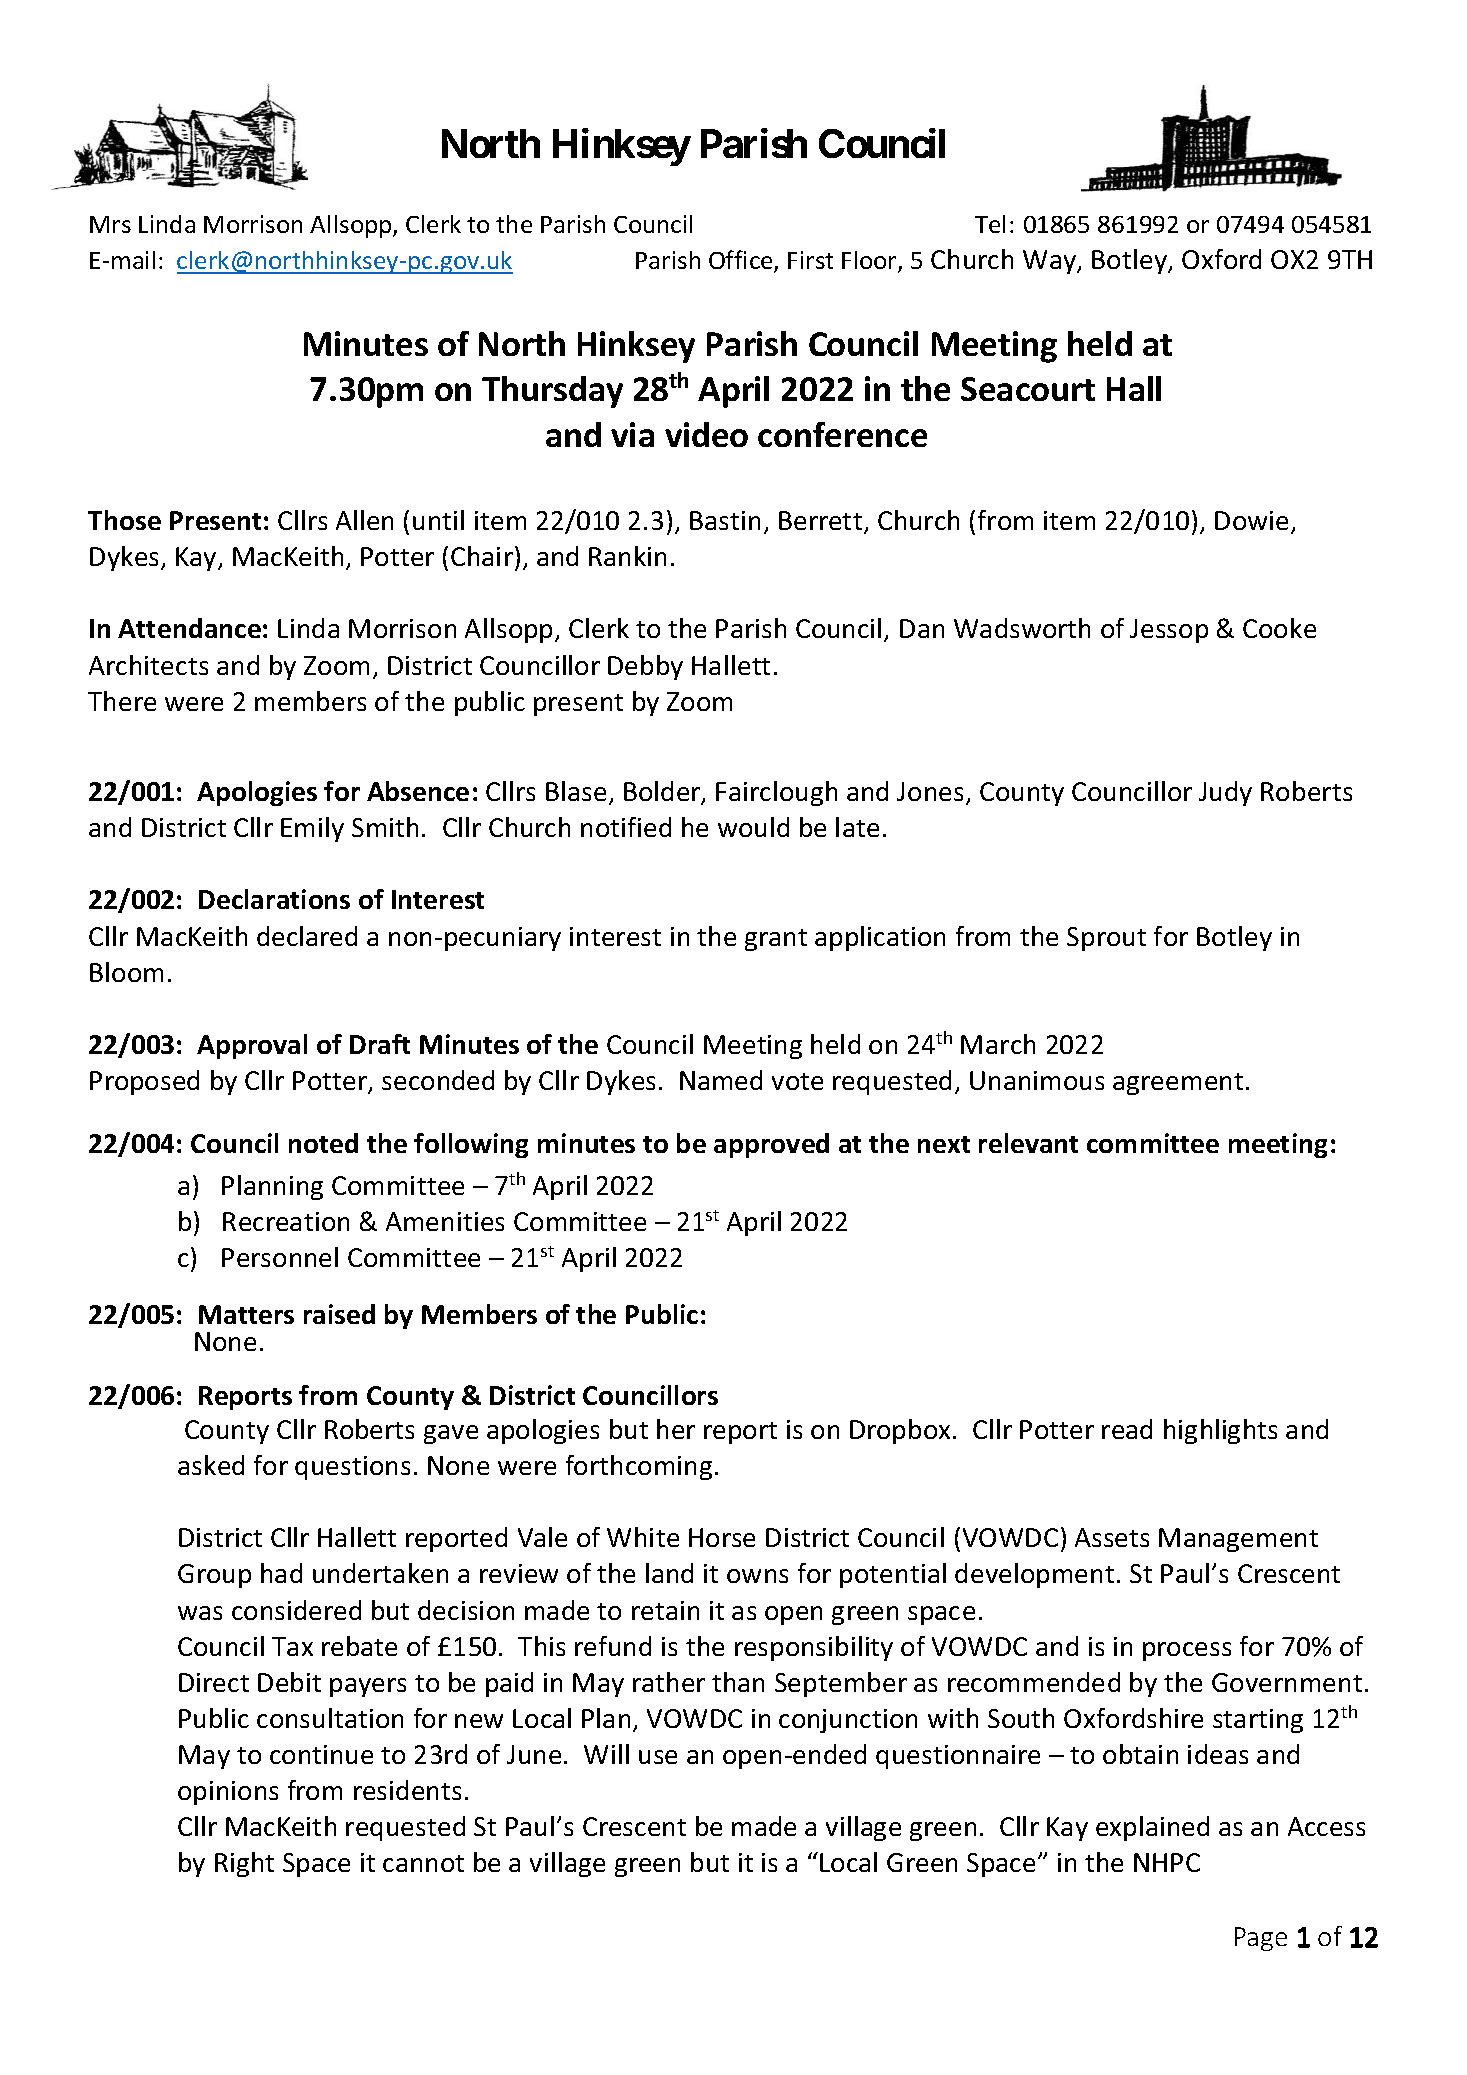 The height and width of the page is (2075, 1467). Describe the element at coordinates (722, 1537) in the page. I see `Horse` at that location.
